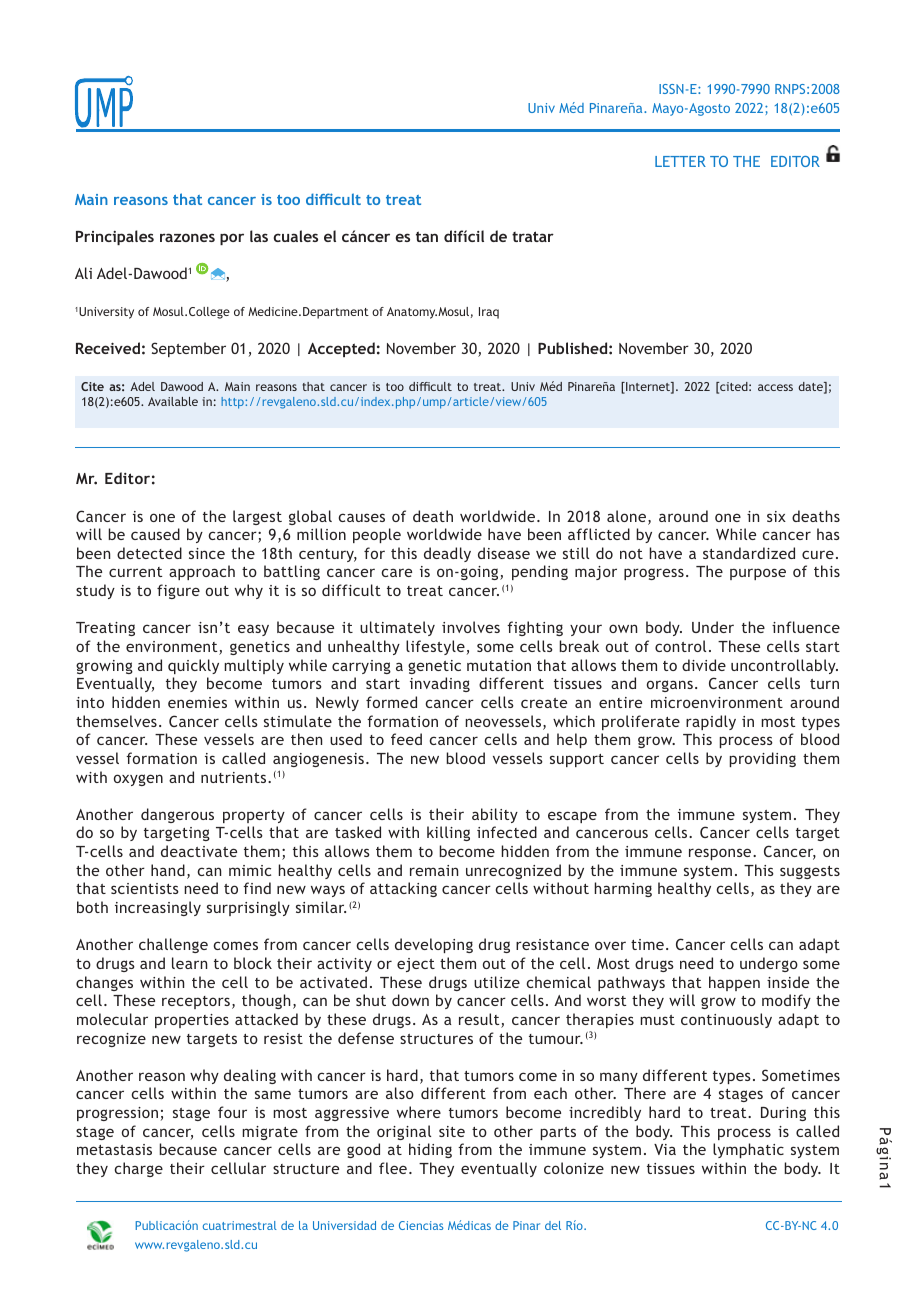 This screenshot has width=924, height=1308. Describe the element at coordinates (173, 401) in the screenshot. I see `Available` at that location.
